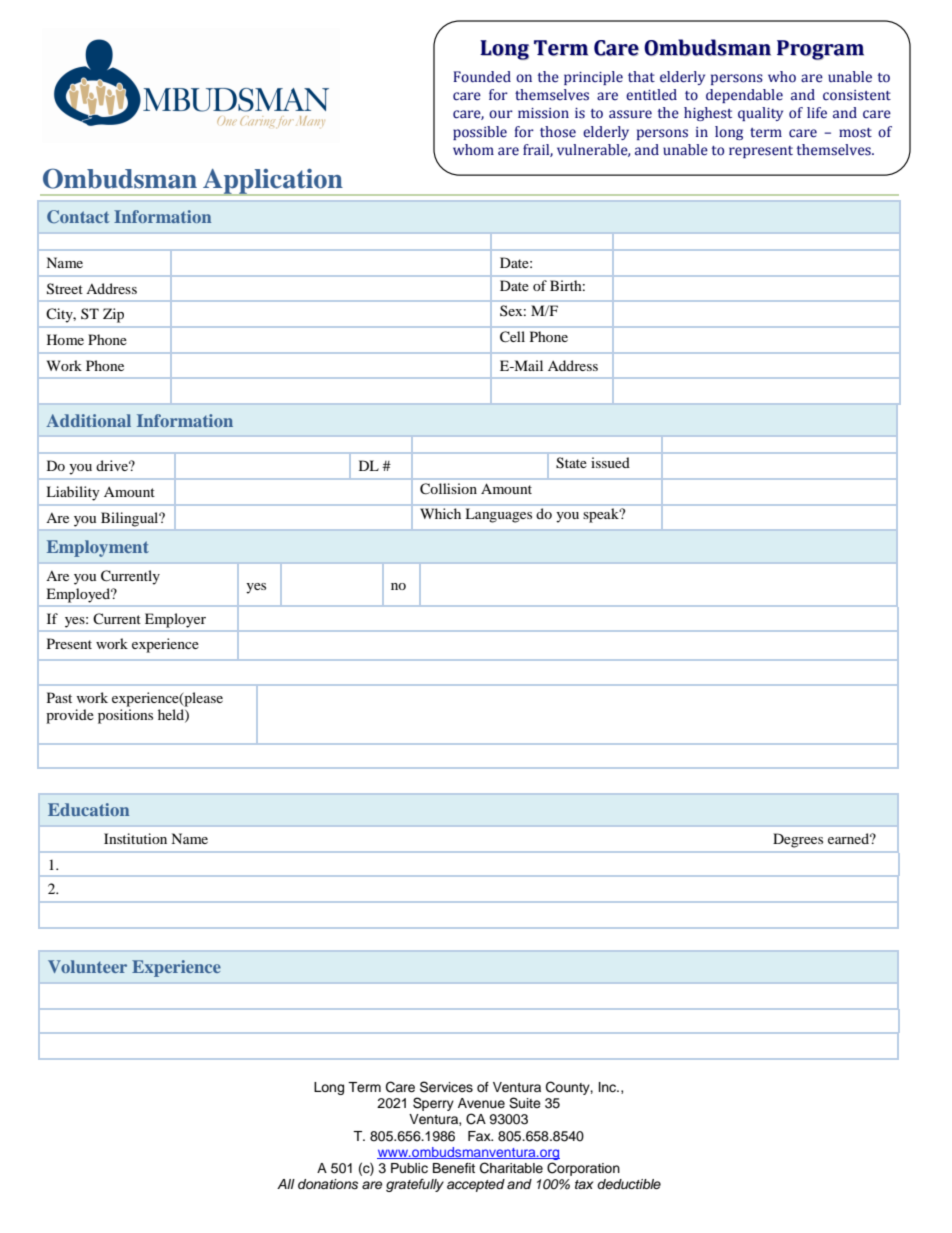 Image resolution: width=952 pixels, height=1233 pixels. Describe the element at coordinates (448, 489) in the screenshot. I see `Collision` at that location.
